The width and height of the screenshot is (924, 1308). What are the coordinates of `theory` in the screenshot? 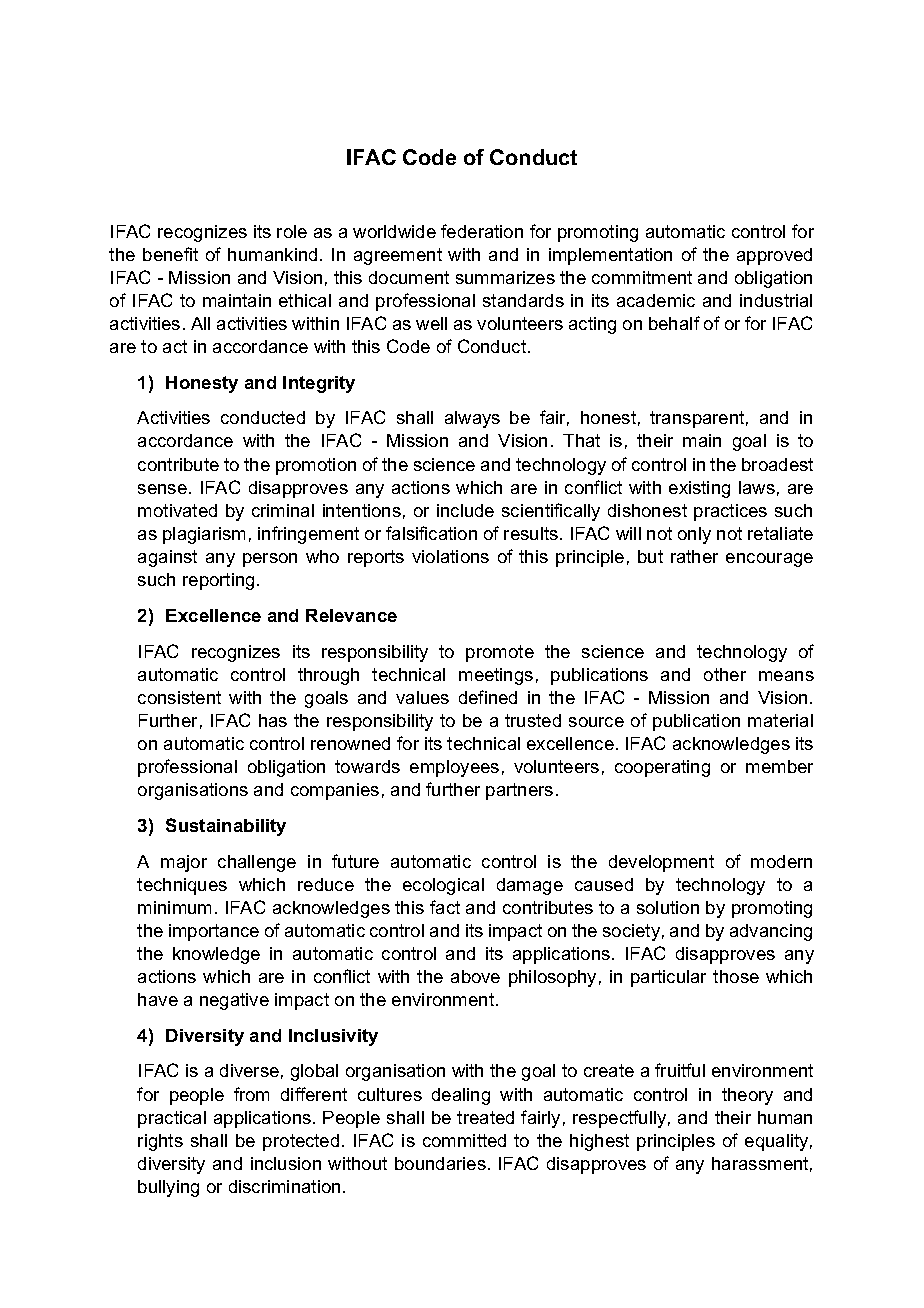 It's located at (747, 1096).
